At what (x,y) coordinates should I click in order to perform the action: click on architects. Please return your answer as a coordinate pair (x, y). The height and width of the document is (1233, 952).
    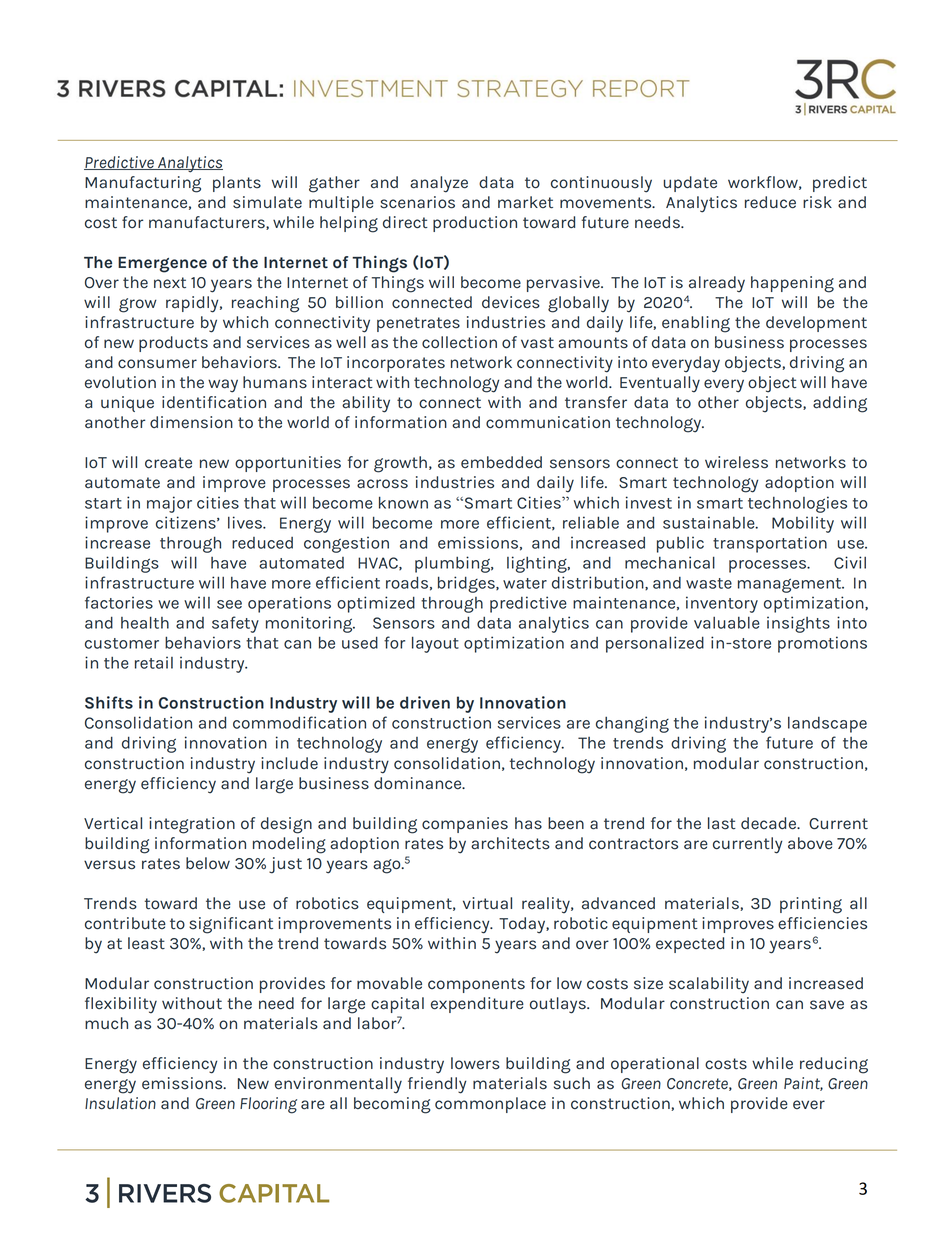
    Looking at the image, I should click on (510, 843).
